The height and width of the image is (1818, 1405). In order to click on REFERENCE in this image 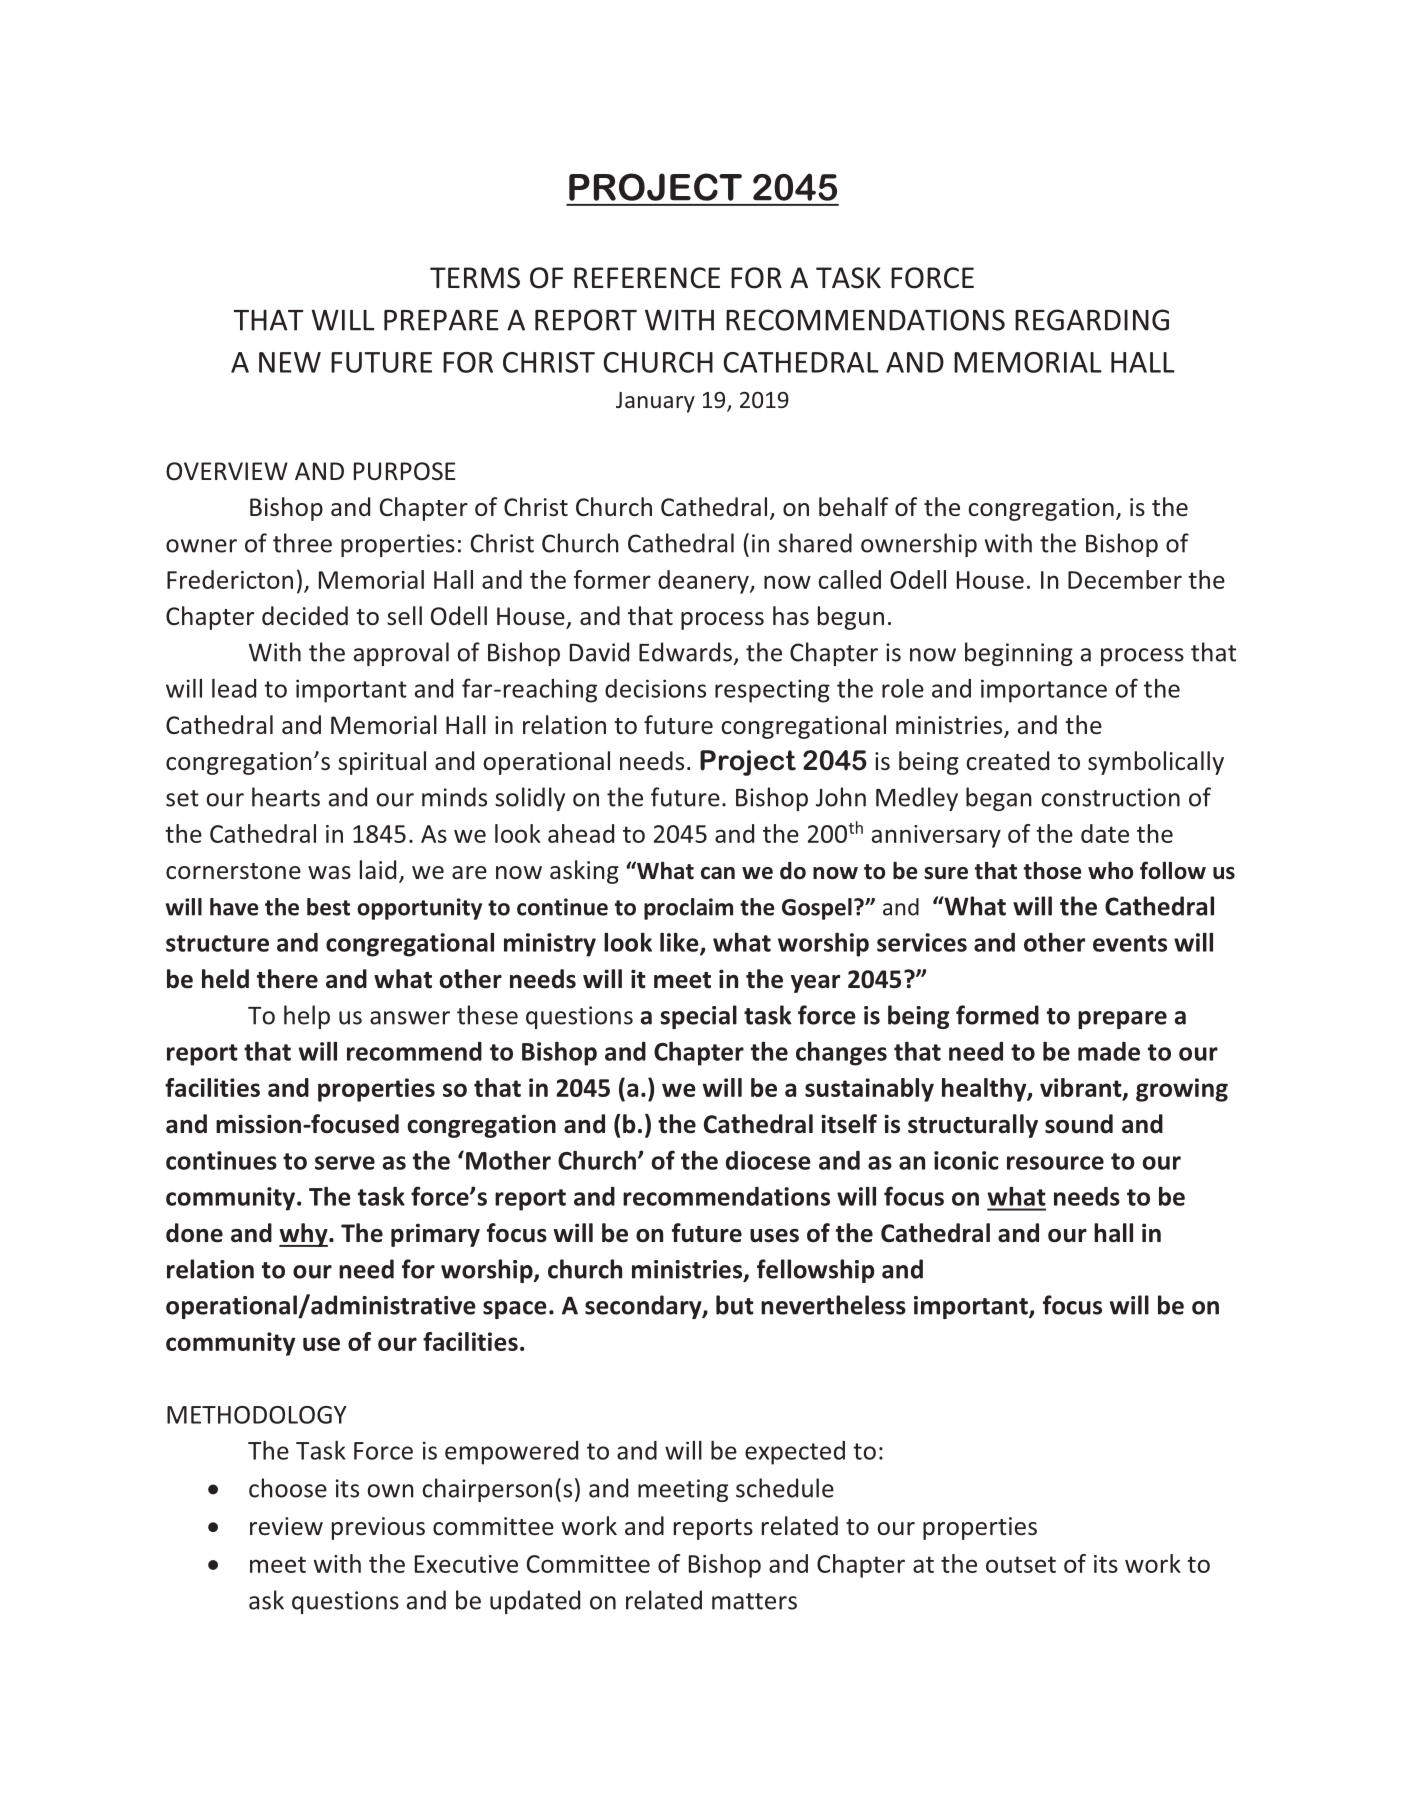, I will do `click(647, 278)`.
